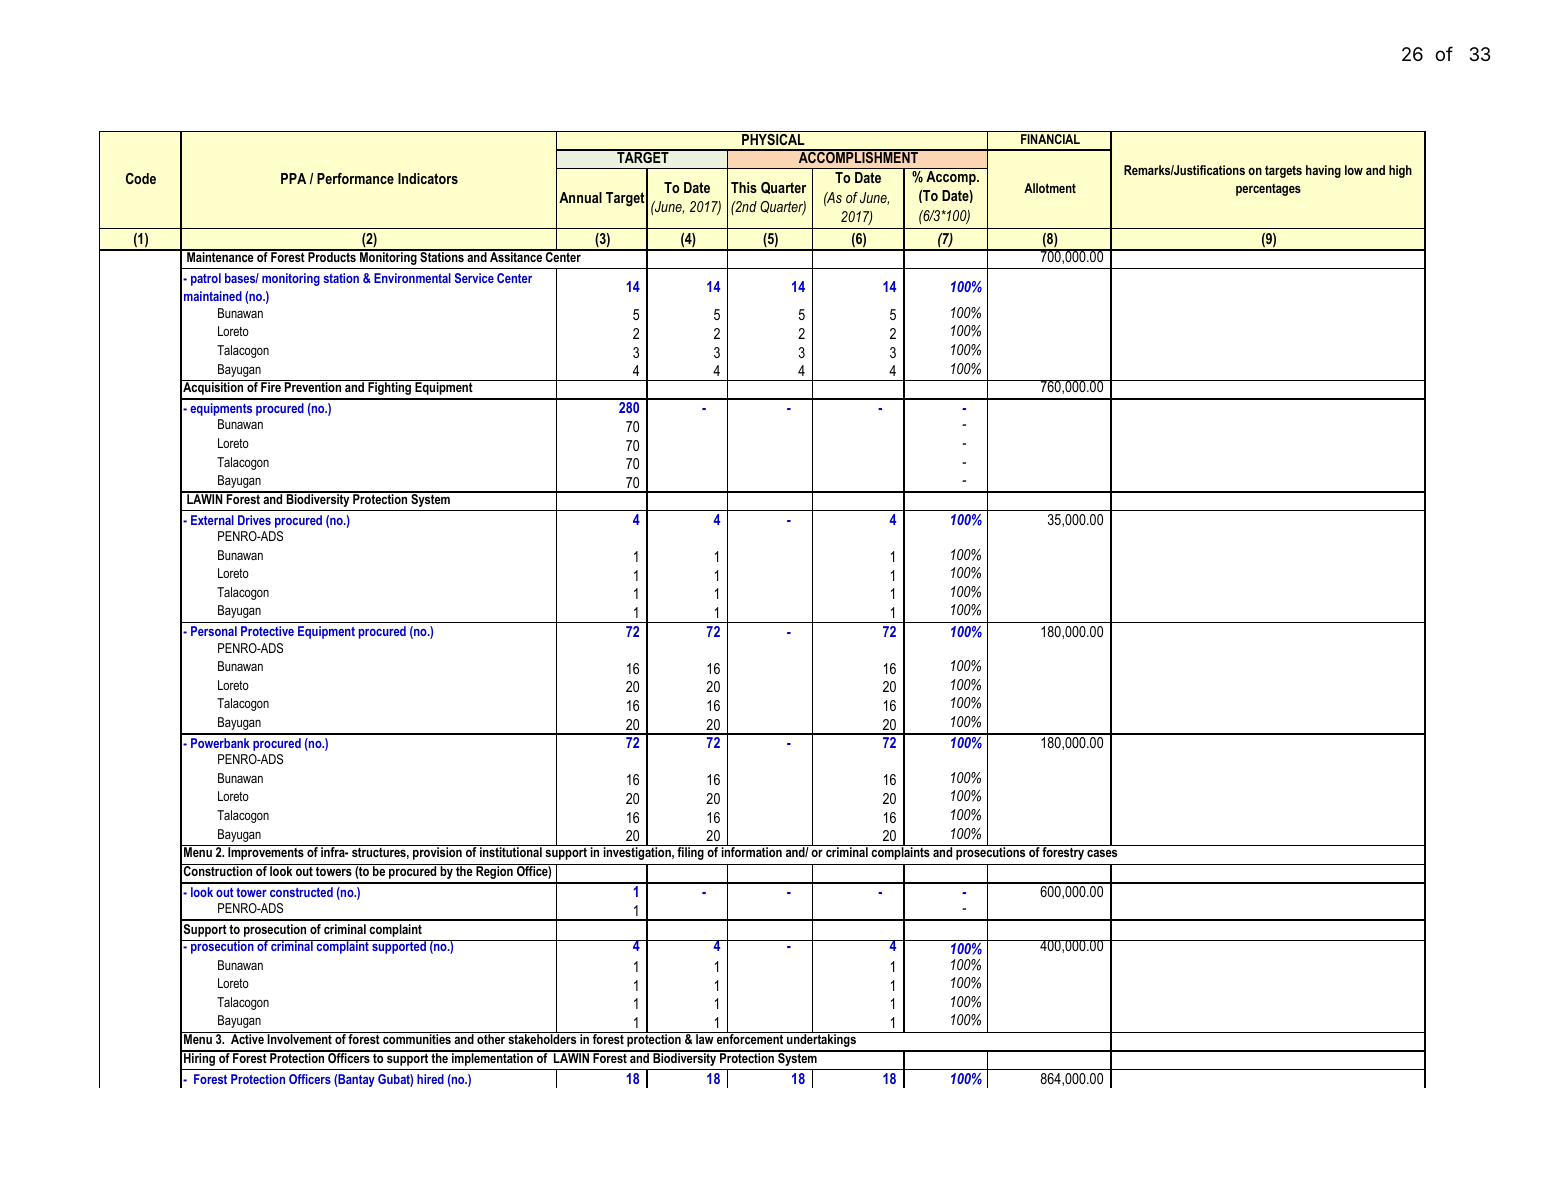 The width and height of the image is (1554, 1201). Describe the element at coordinates (1268, 190) in the image. I see `percentages` at that location.
